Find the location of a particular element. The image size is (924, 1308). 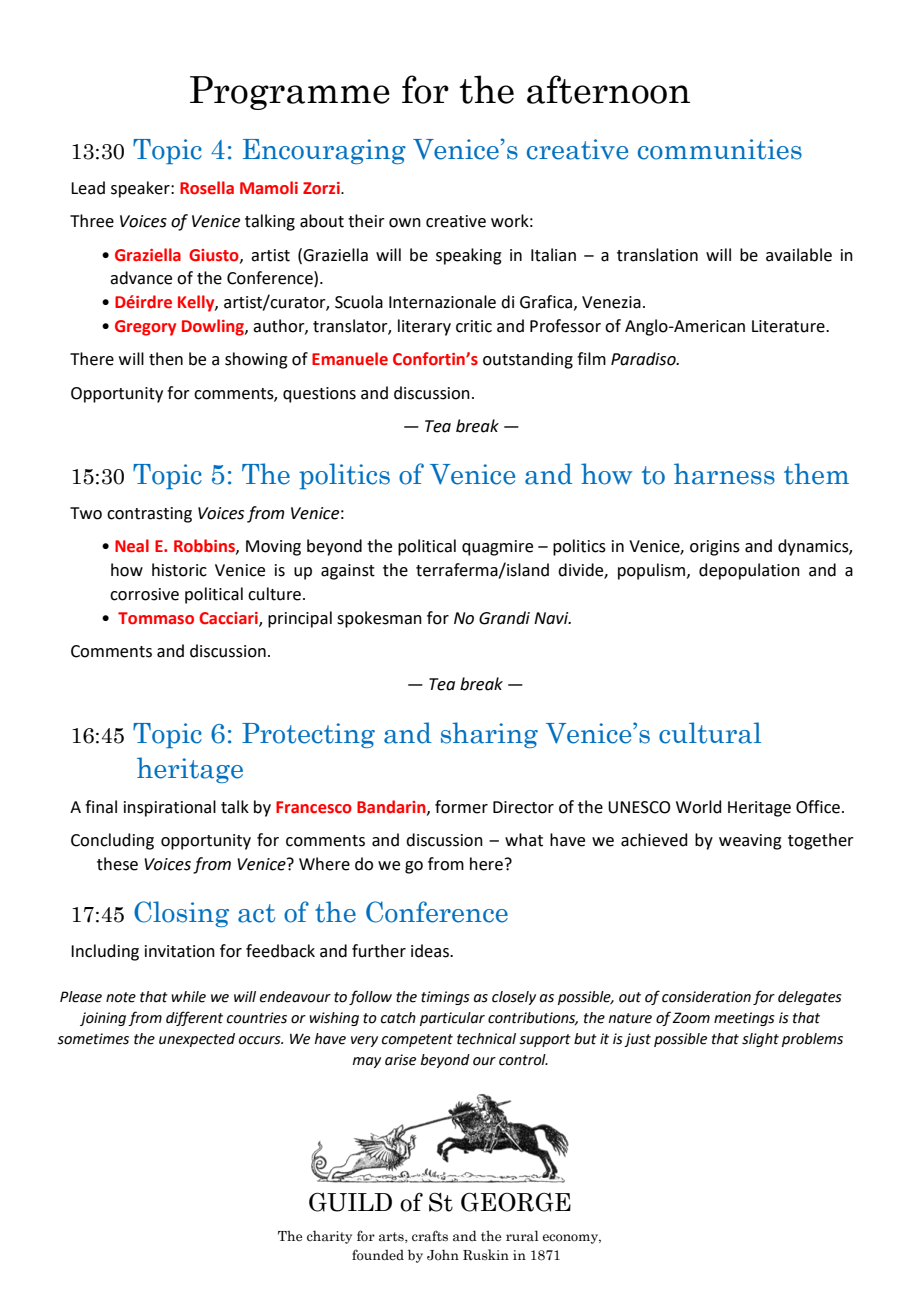

speaker is located at coordinates (141, 189).
